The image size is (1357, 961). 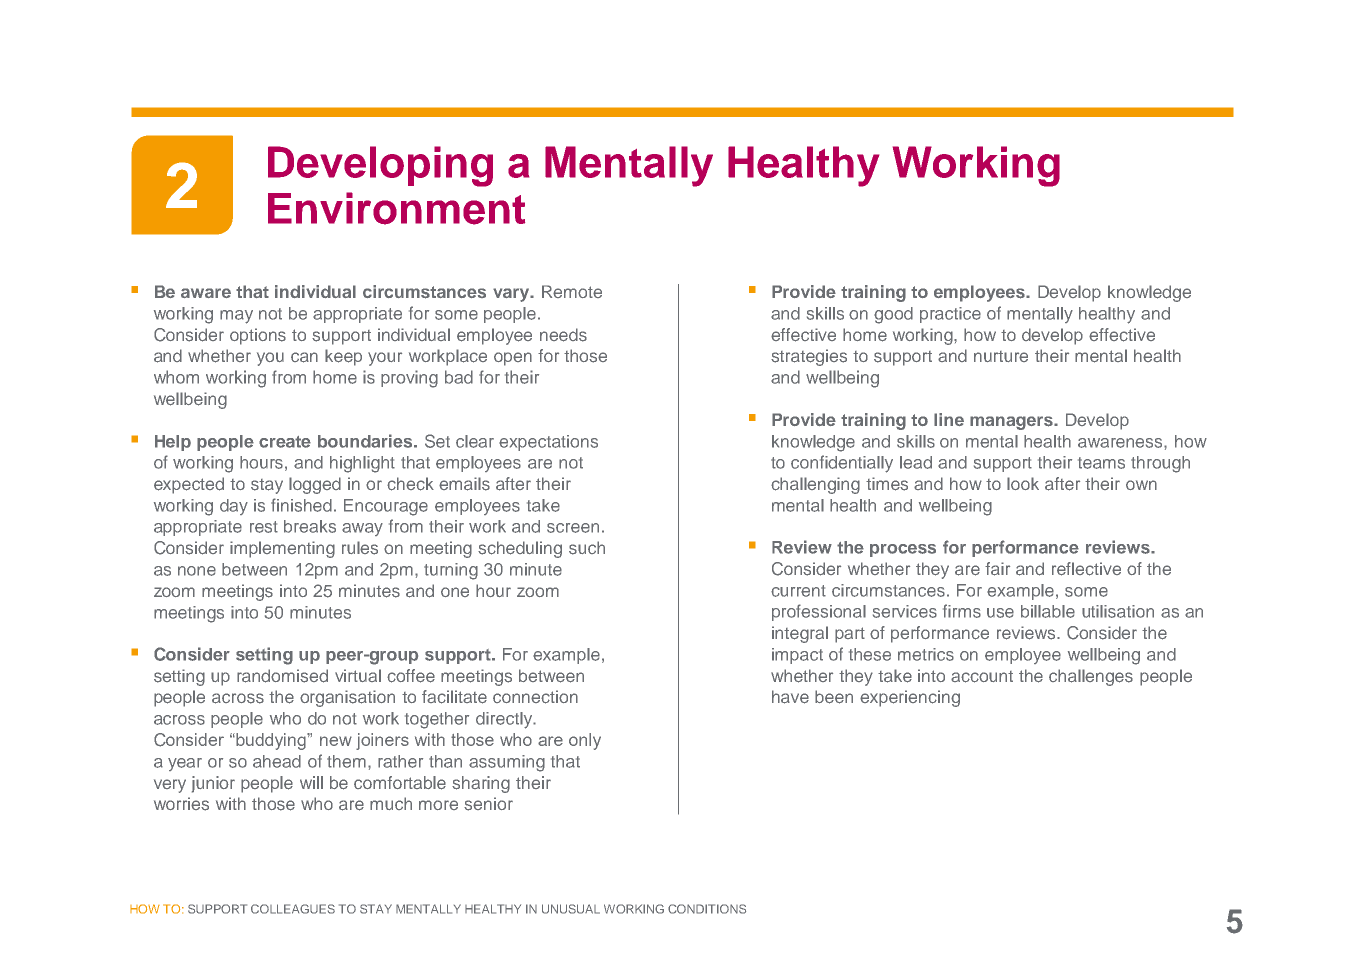 What do you see at coordinates (396, 208) in the document?
I see `Environment` at bounding box center [396, 208].
